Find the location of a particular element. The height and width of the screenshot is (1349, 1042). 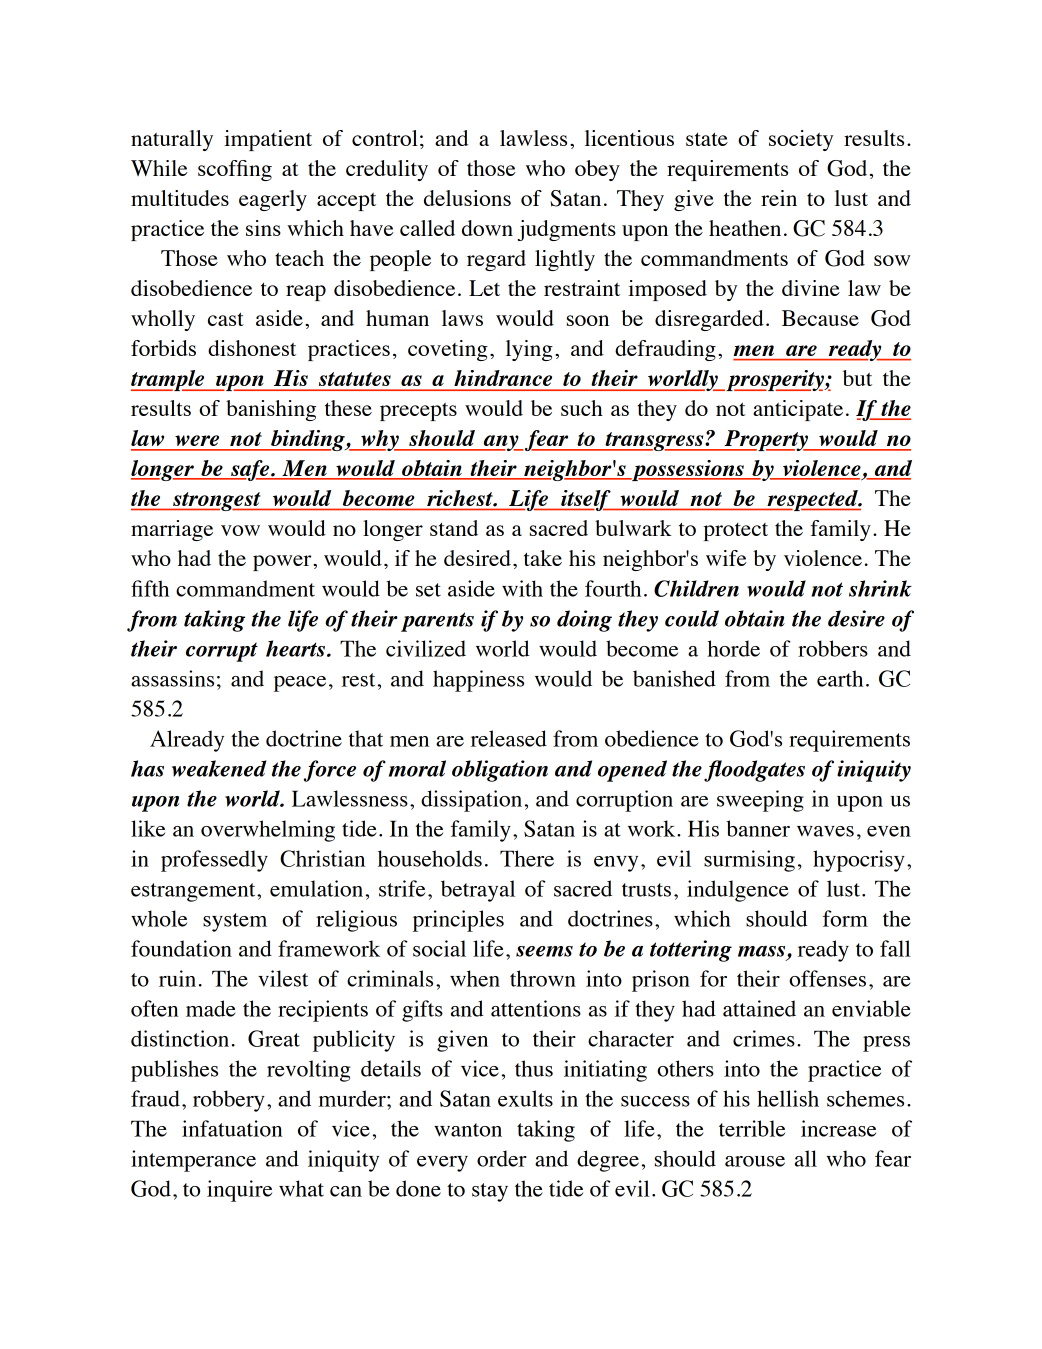

delusions is located at coordinates (467, 198).
